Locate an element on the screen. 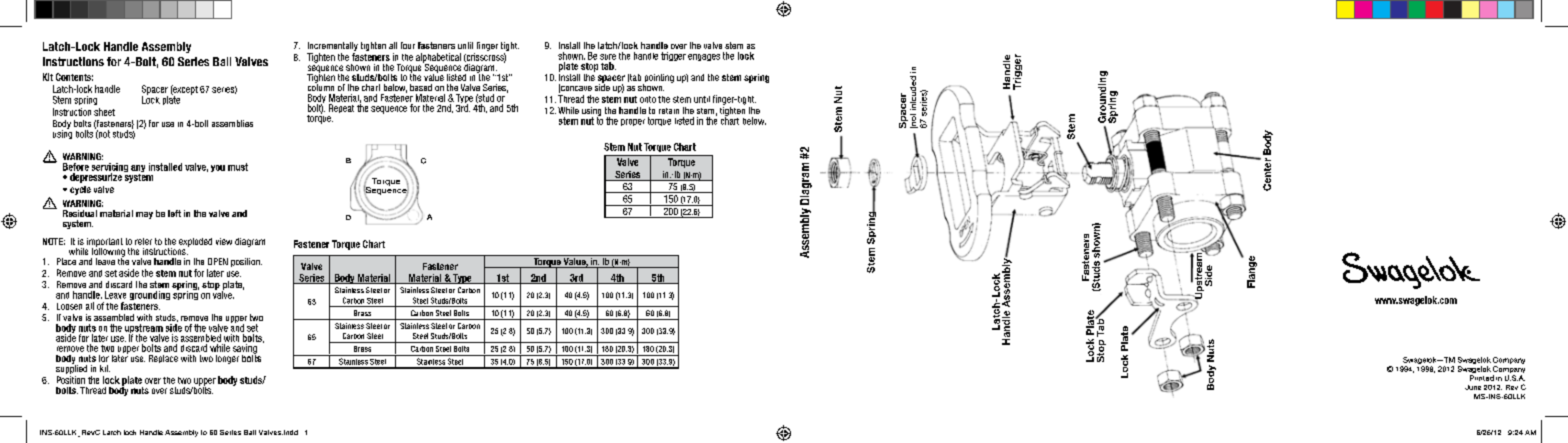 The height and width of the screenshot is (443, 1568). retain is located at coordinates (669, 111).
